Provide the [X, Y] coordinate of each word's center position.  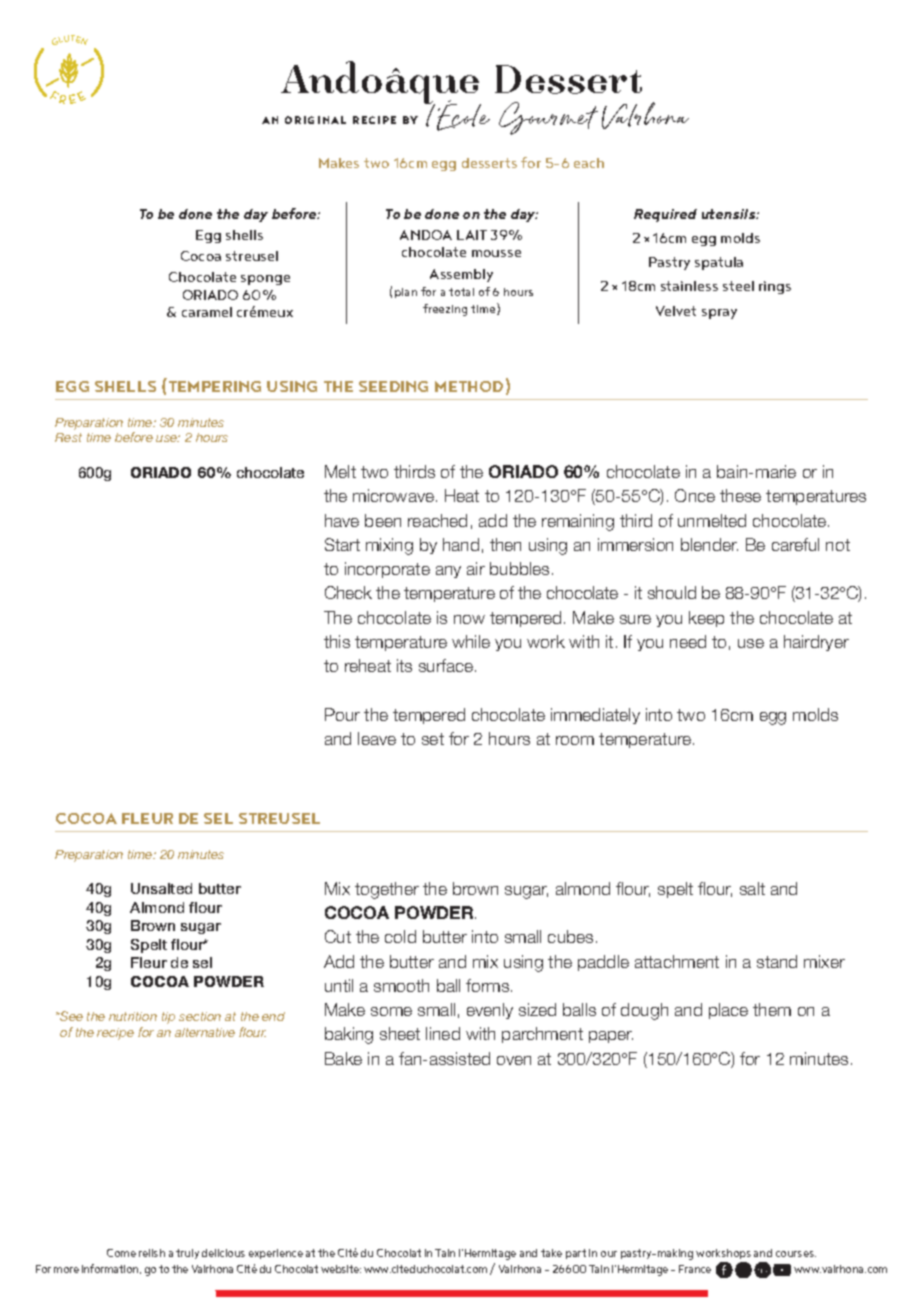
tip [168, 1018]
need [688, 641]
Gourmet [548, 118]
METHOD [469, 386]
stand [777, 961]
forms [489, 985]
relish [152, 1253]
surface [447, 665]
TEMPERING [213, 385]
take [551, 1253]
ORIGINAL [315, 120]
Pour [342, 714]
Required [665, 215]
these [740, 495]
